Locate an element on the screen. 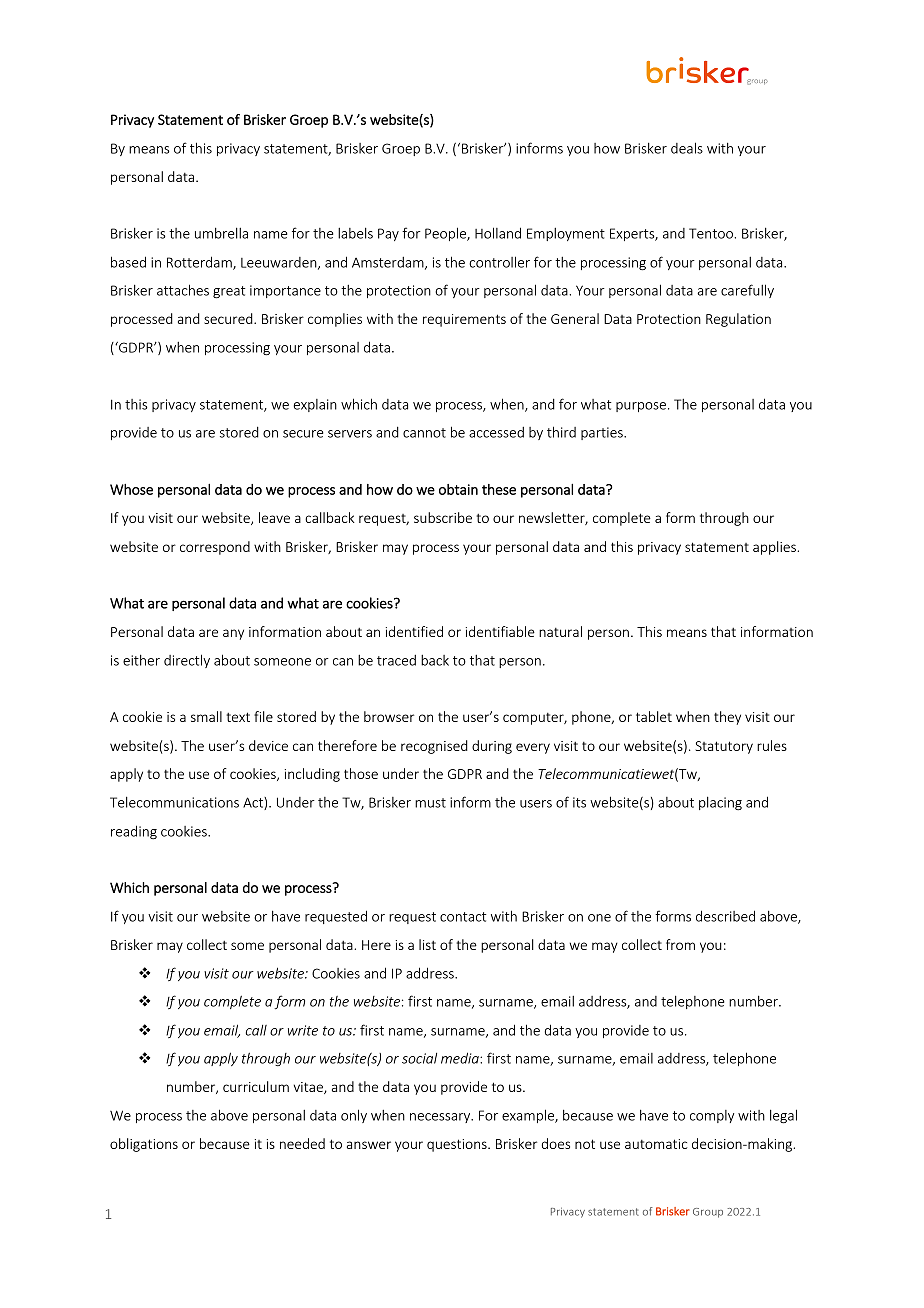 This screenshot has width=924, height=1308. from is located at coordinates (680, 944).
